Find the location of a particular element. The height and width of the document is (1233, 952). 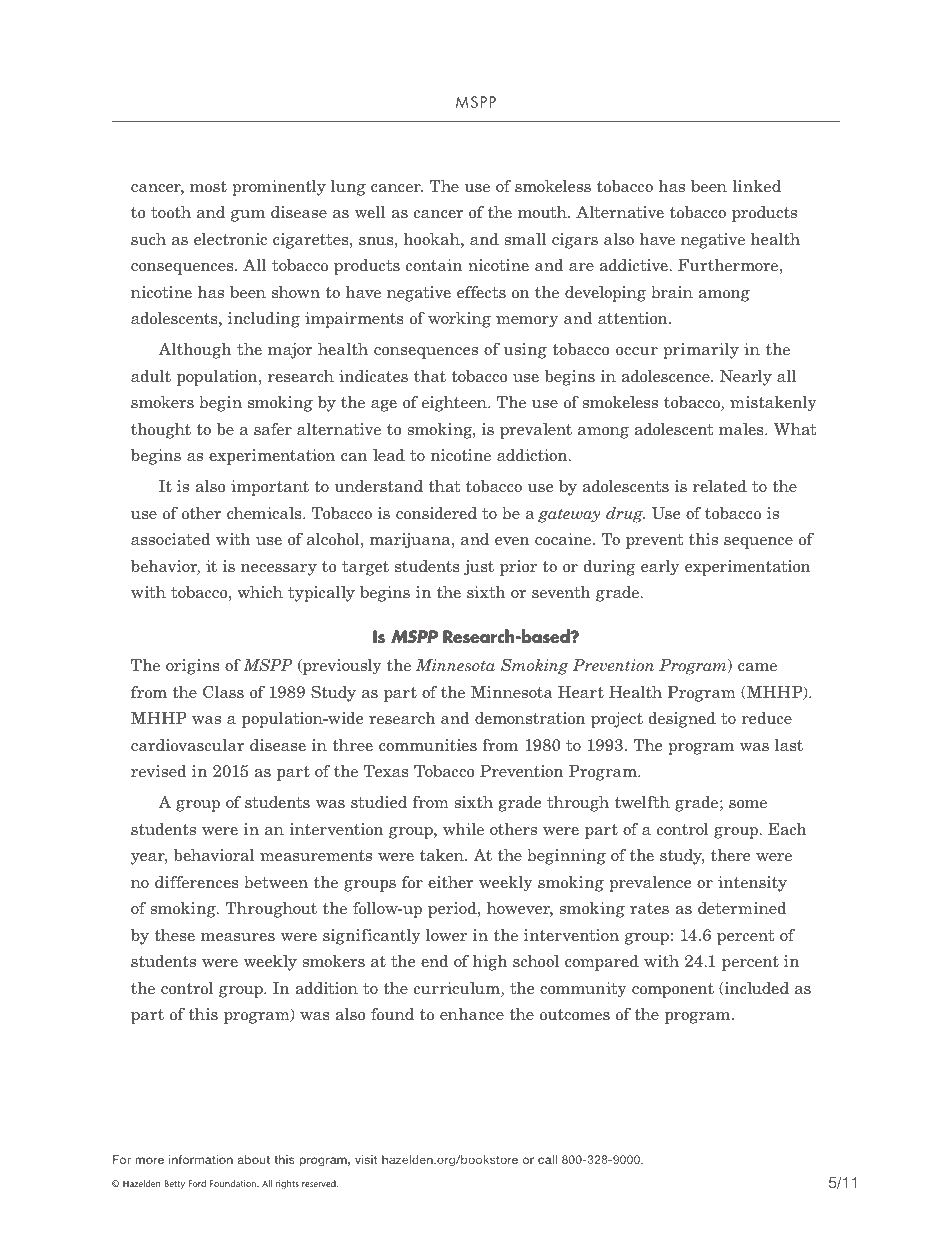

linked is located at coordinates (756, 185).
